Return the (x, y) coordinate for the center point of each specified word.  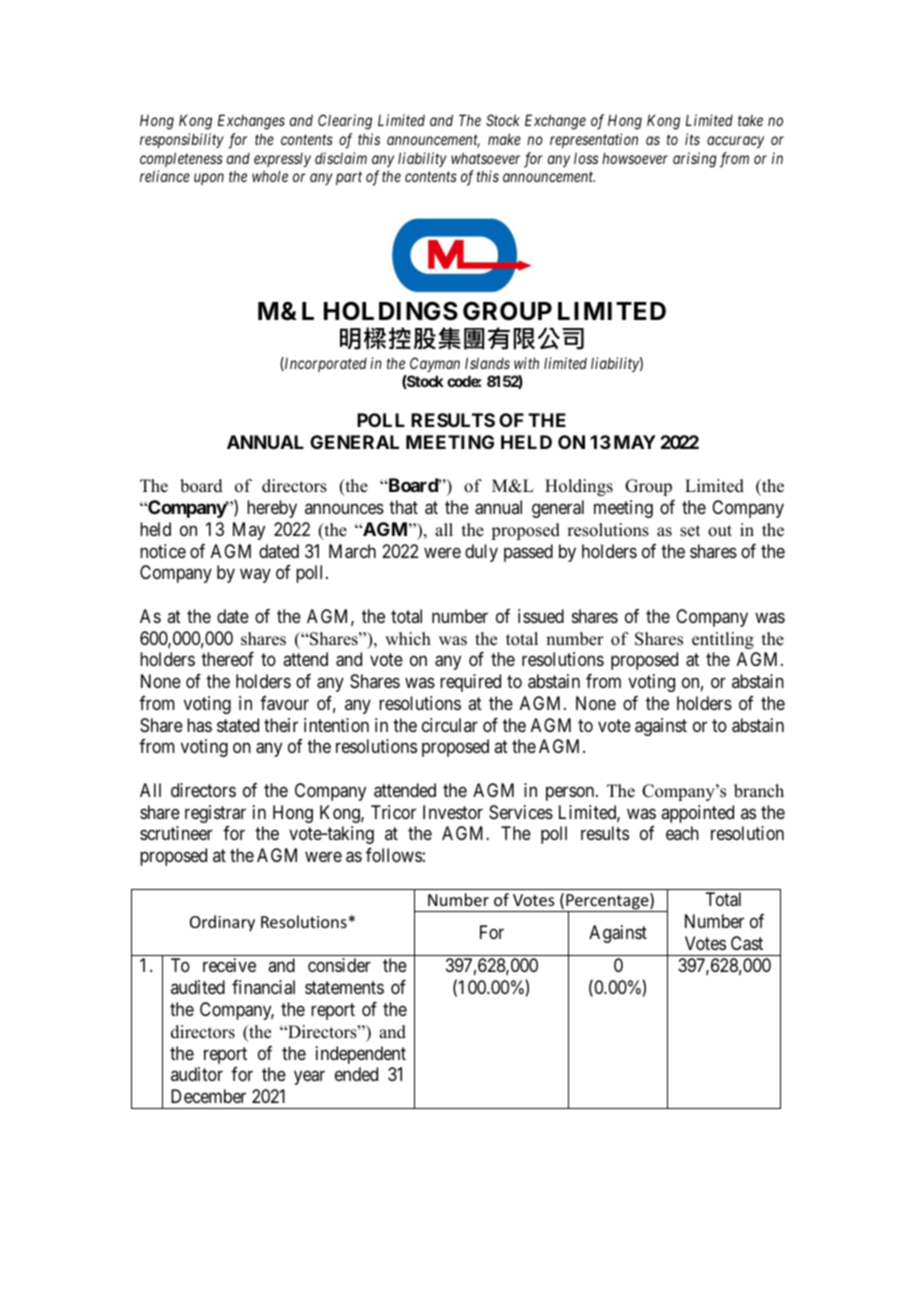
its (692, 139)
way (255, 576)
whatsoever (485, 158)
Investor (453, 812)
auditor (197, 1074)
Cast (747, 943)
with (526, 363)
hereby (272, 509)
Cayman (435, 364)
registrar (215, 814)
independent (361, 1055)
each (682, 833)
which (408, 639)
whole (270, 176)
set (690, 531)
